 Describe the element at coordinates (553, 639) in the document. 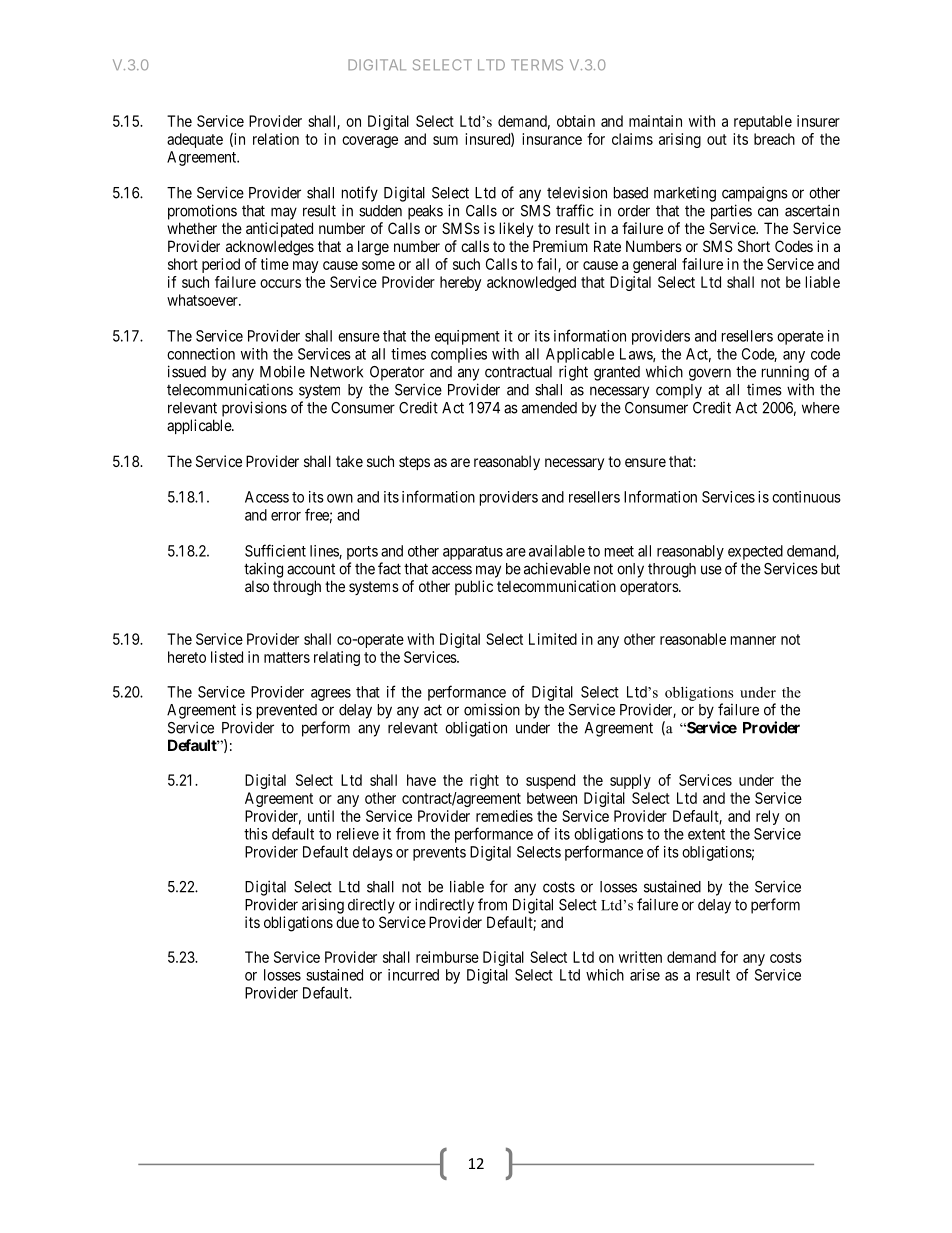

I see `Limited` at that location.
